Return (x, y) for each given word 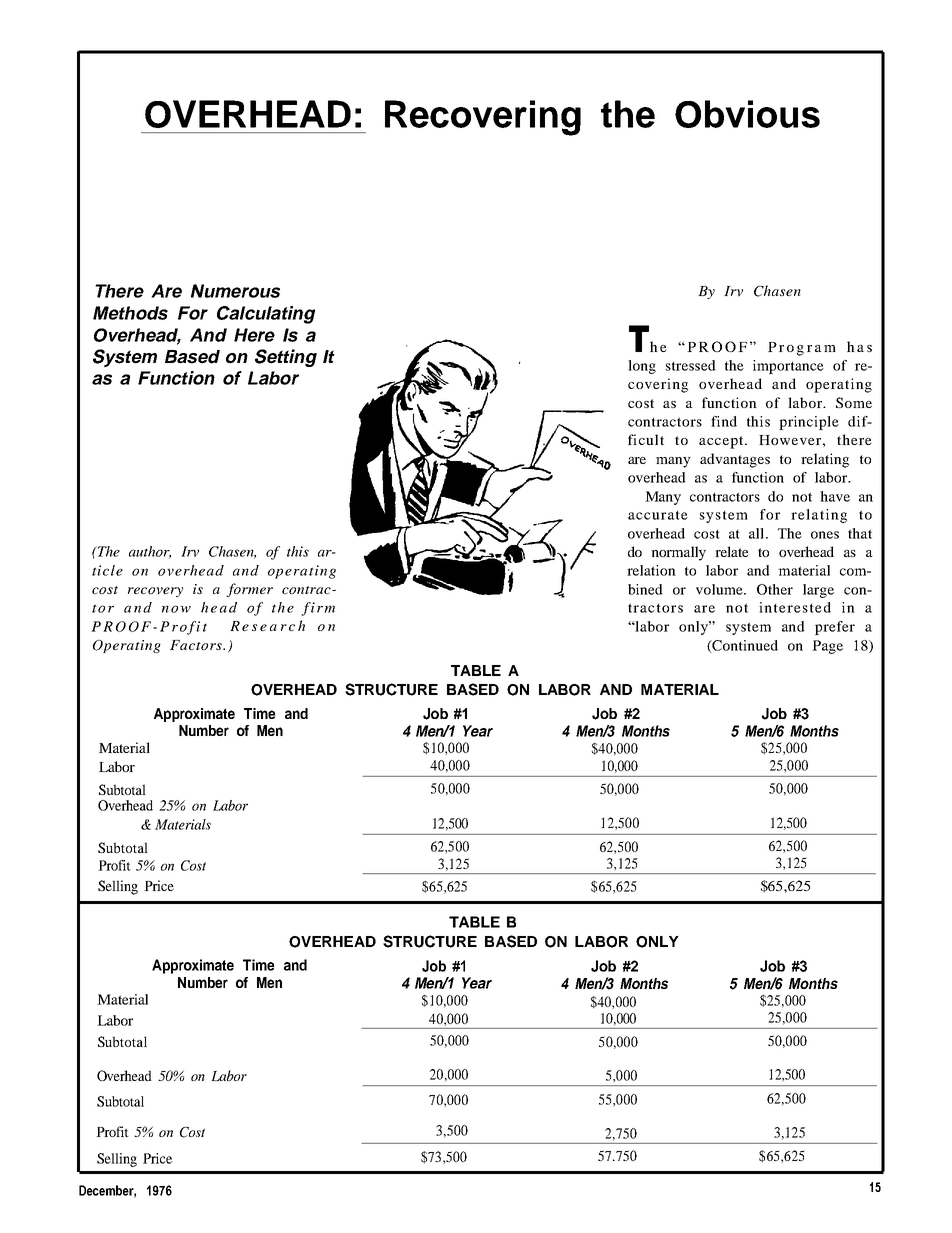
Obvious (747, 114)
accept (722, 442)
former (249, 590)
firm (318, 609)
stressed (691, 365)
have (835, 496)
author (150, 552)
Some (854, 402)
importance (788, 367)
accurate (658, 515)
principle (809, 423)
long (642, 367)
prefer (835, 628)
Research (267, 625)
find (724, 421)
